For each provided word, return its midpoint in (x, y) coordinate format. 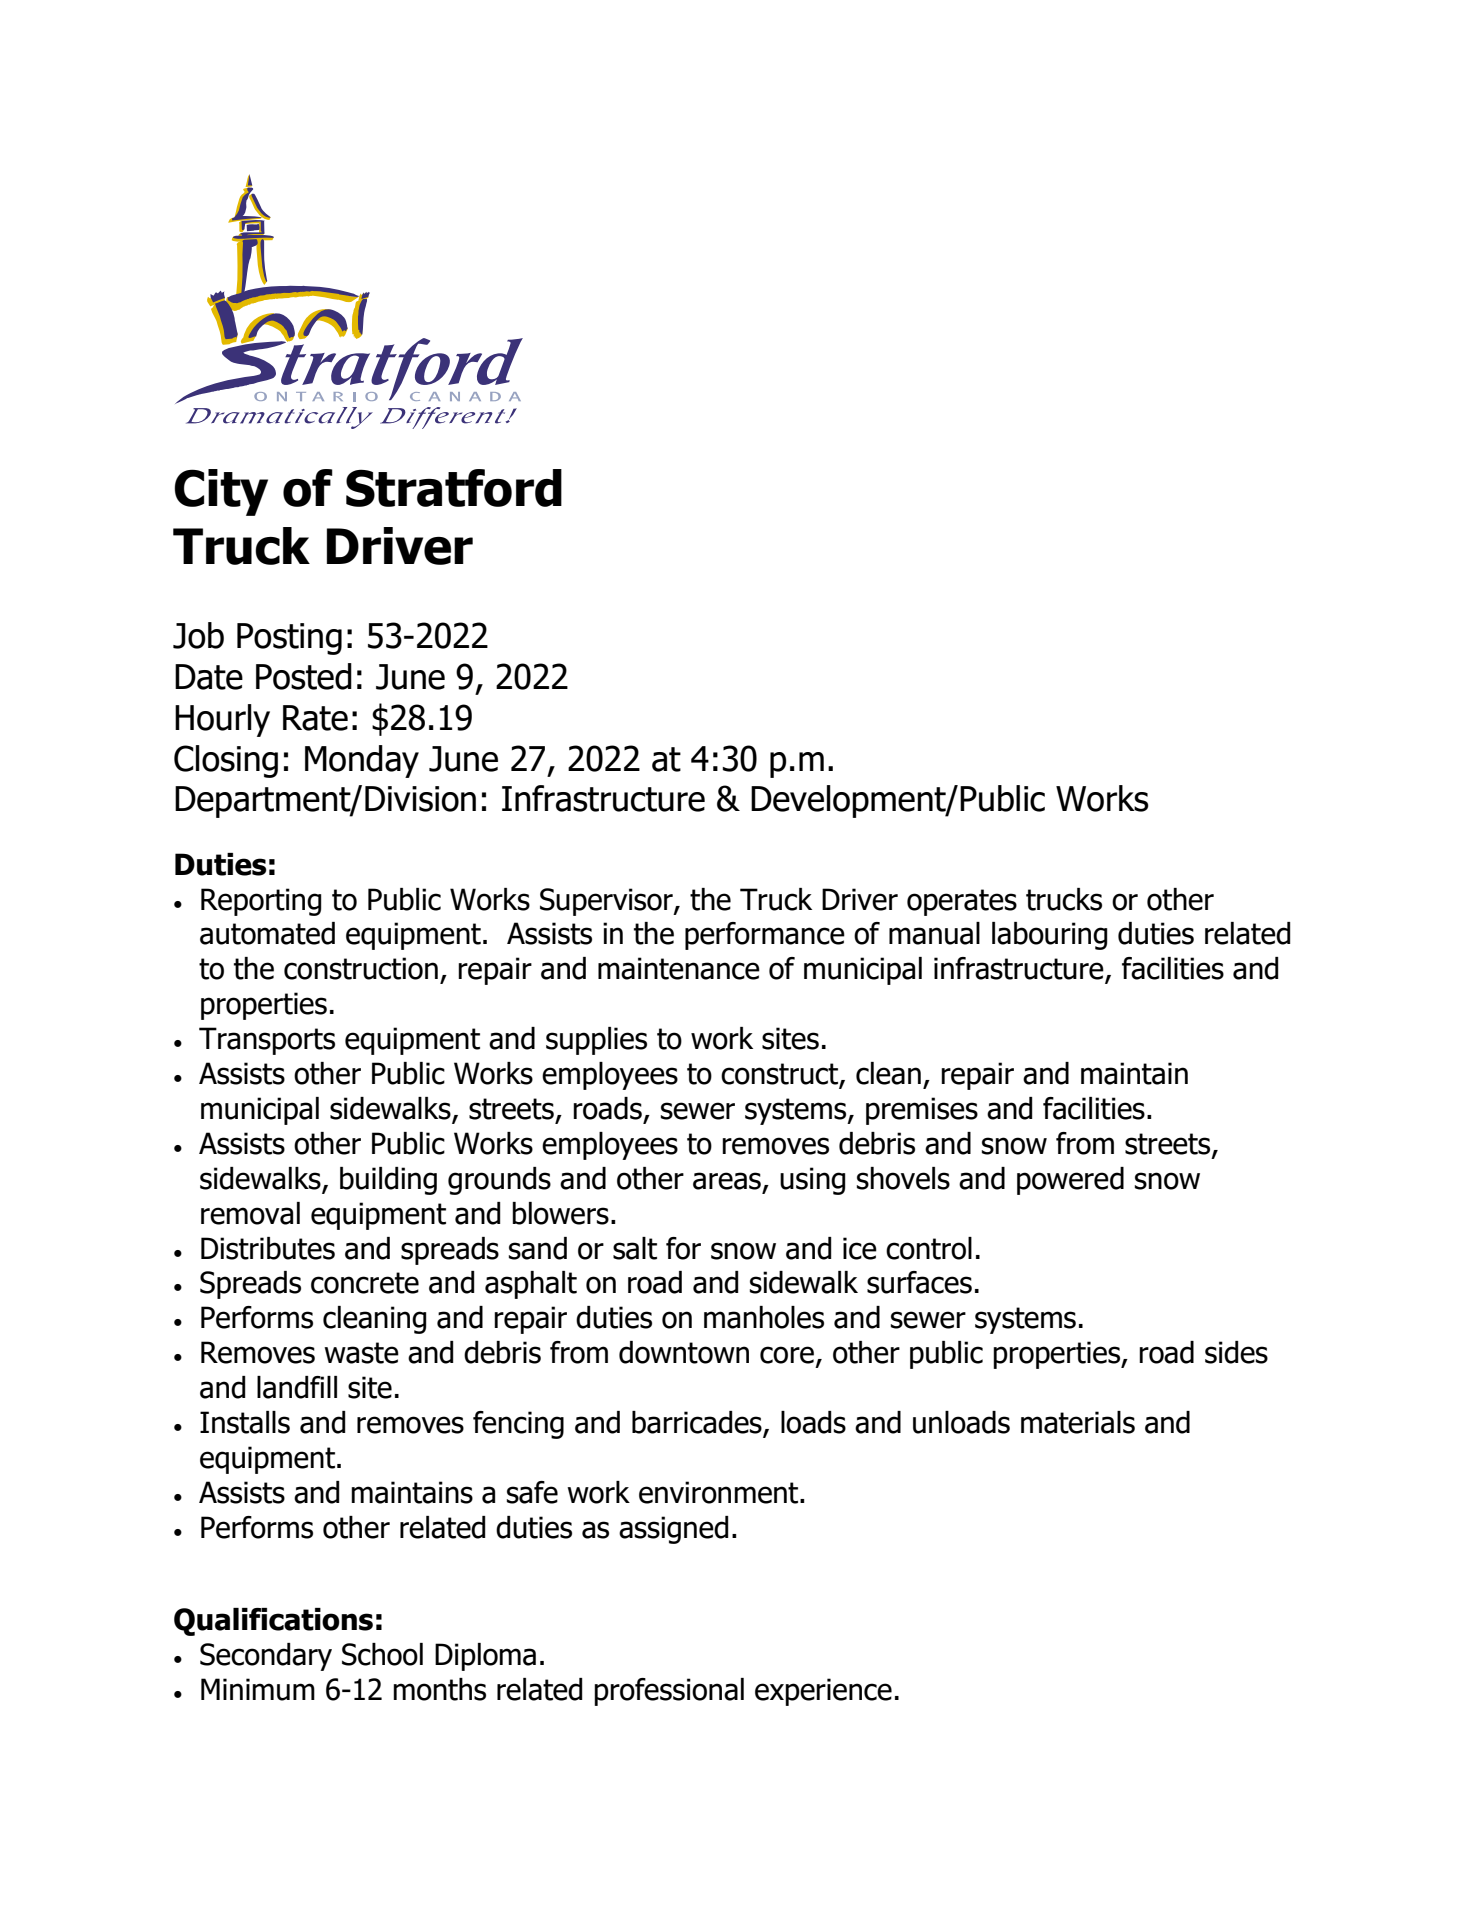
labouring (1049, 936)
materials (1078, 1422)
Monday (362, 761)
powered (1070, 1181)
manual (934, 933)
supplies (596, 1041)
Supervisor (607, 902)
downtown (684, 1352)
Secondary (266, 1657)
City (221, 492)
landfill (297, 1387)
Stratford (454, 488)
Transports (267, 1041)
